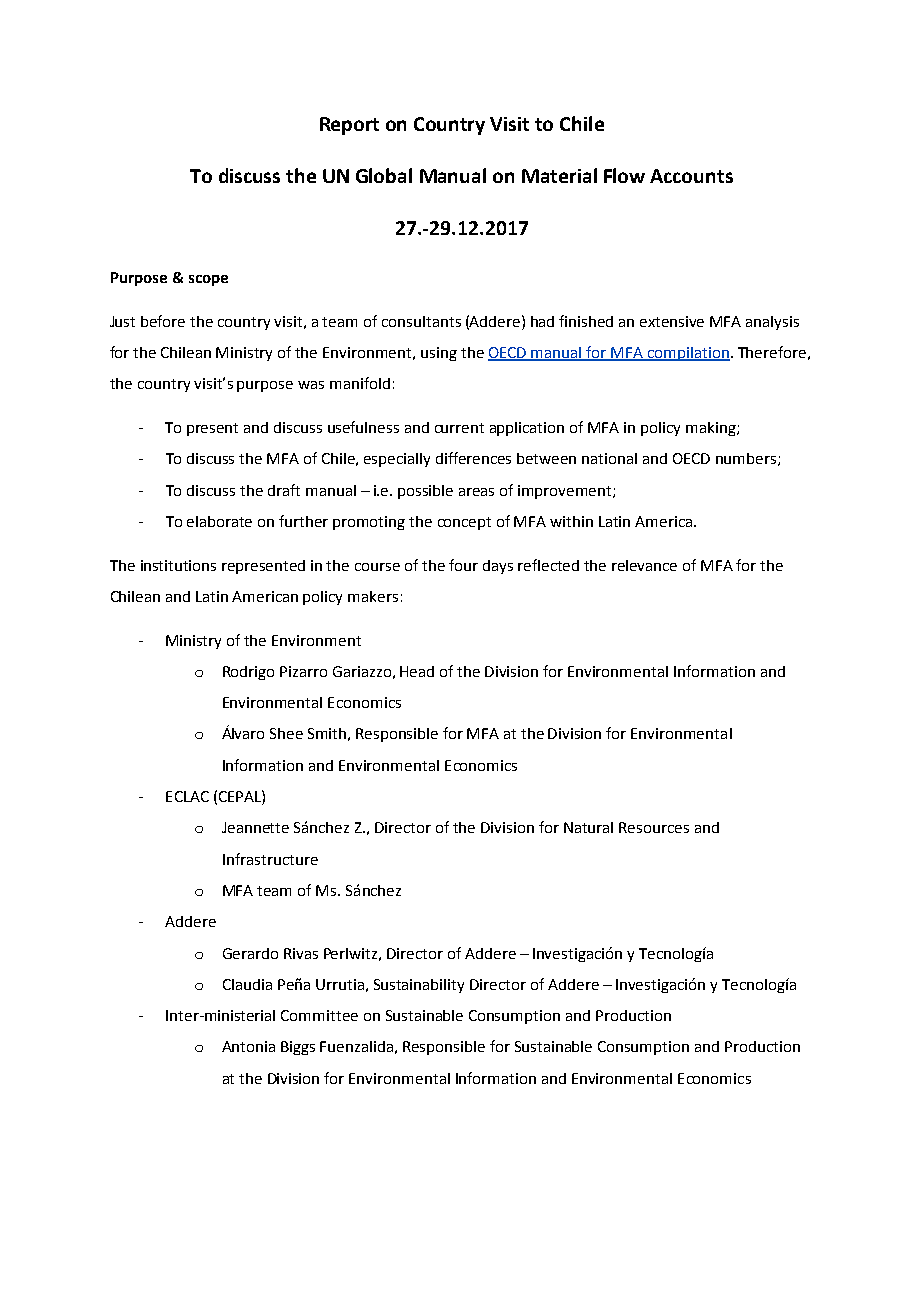 This screenshot has height=1308, width=924. I want to click on Global, so click(384, 175).
